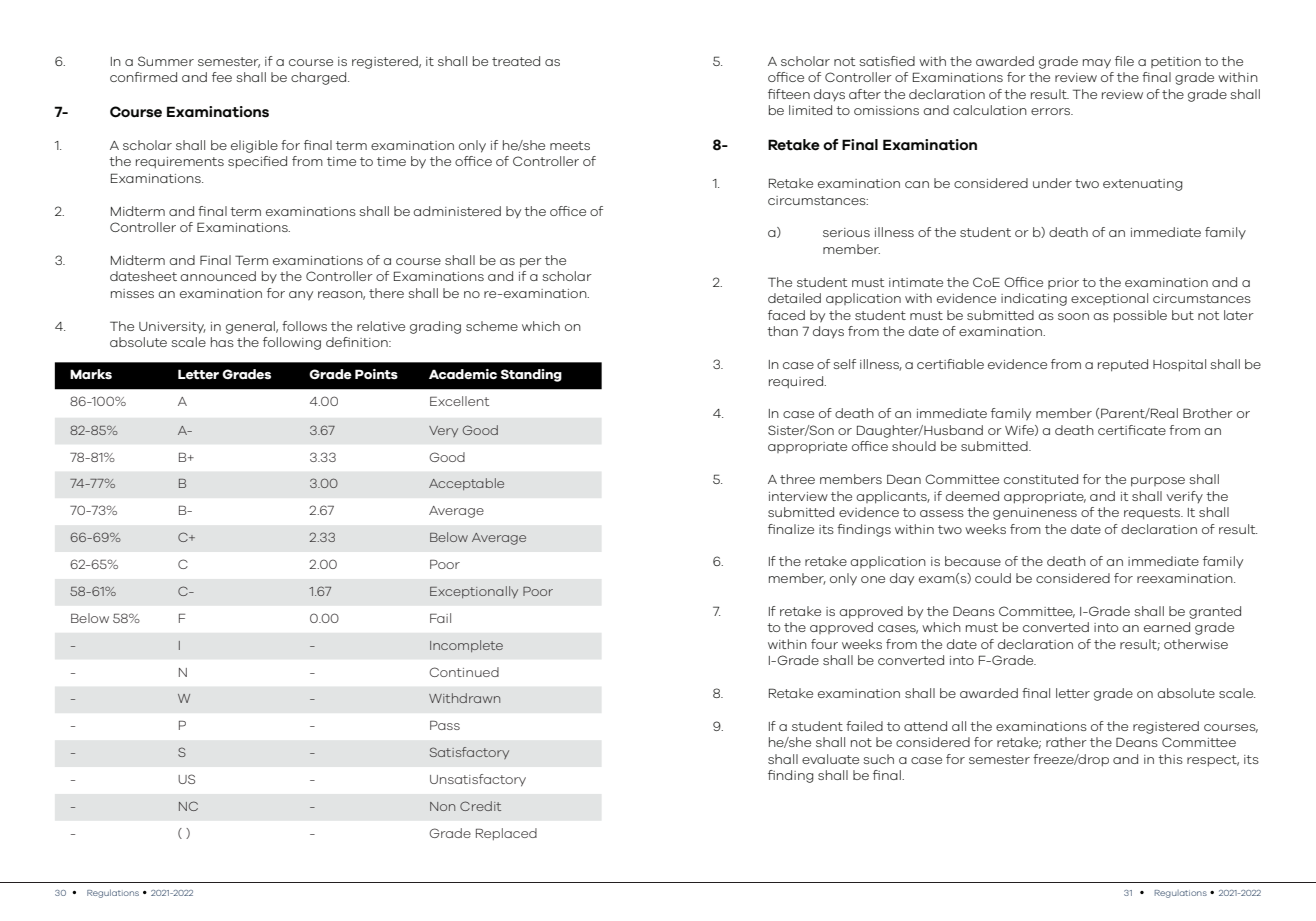  I want to click on fee, so click(222, 77).
